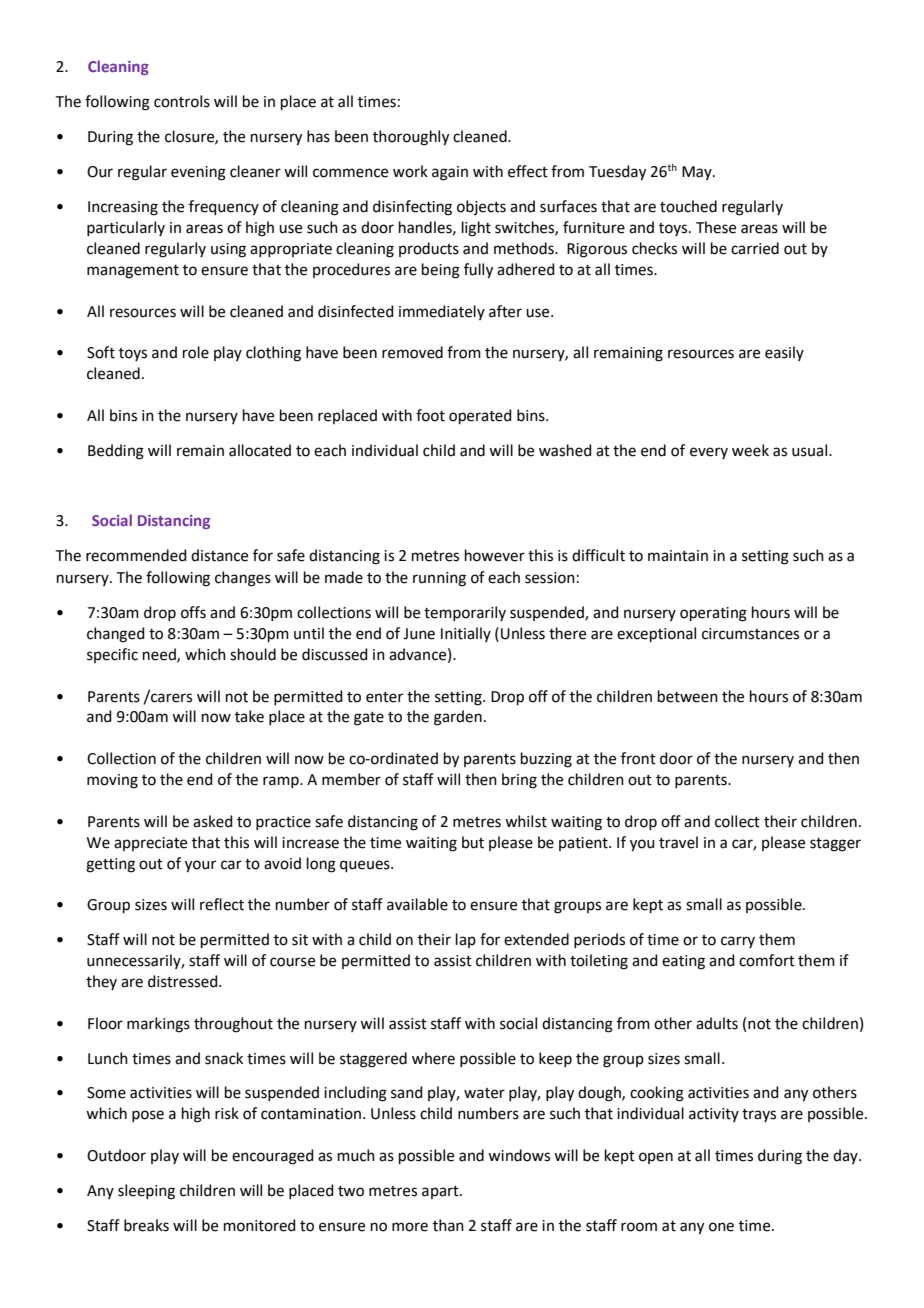 The height and width of the screenshot is (1308, 924). What do you see at coordinates (638, 758) in the screenshot?
I see `front` at bounding box center [638, 758].
